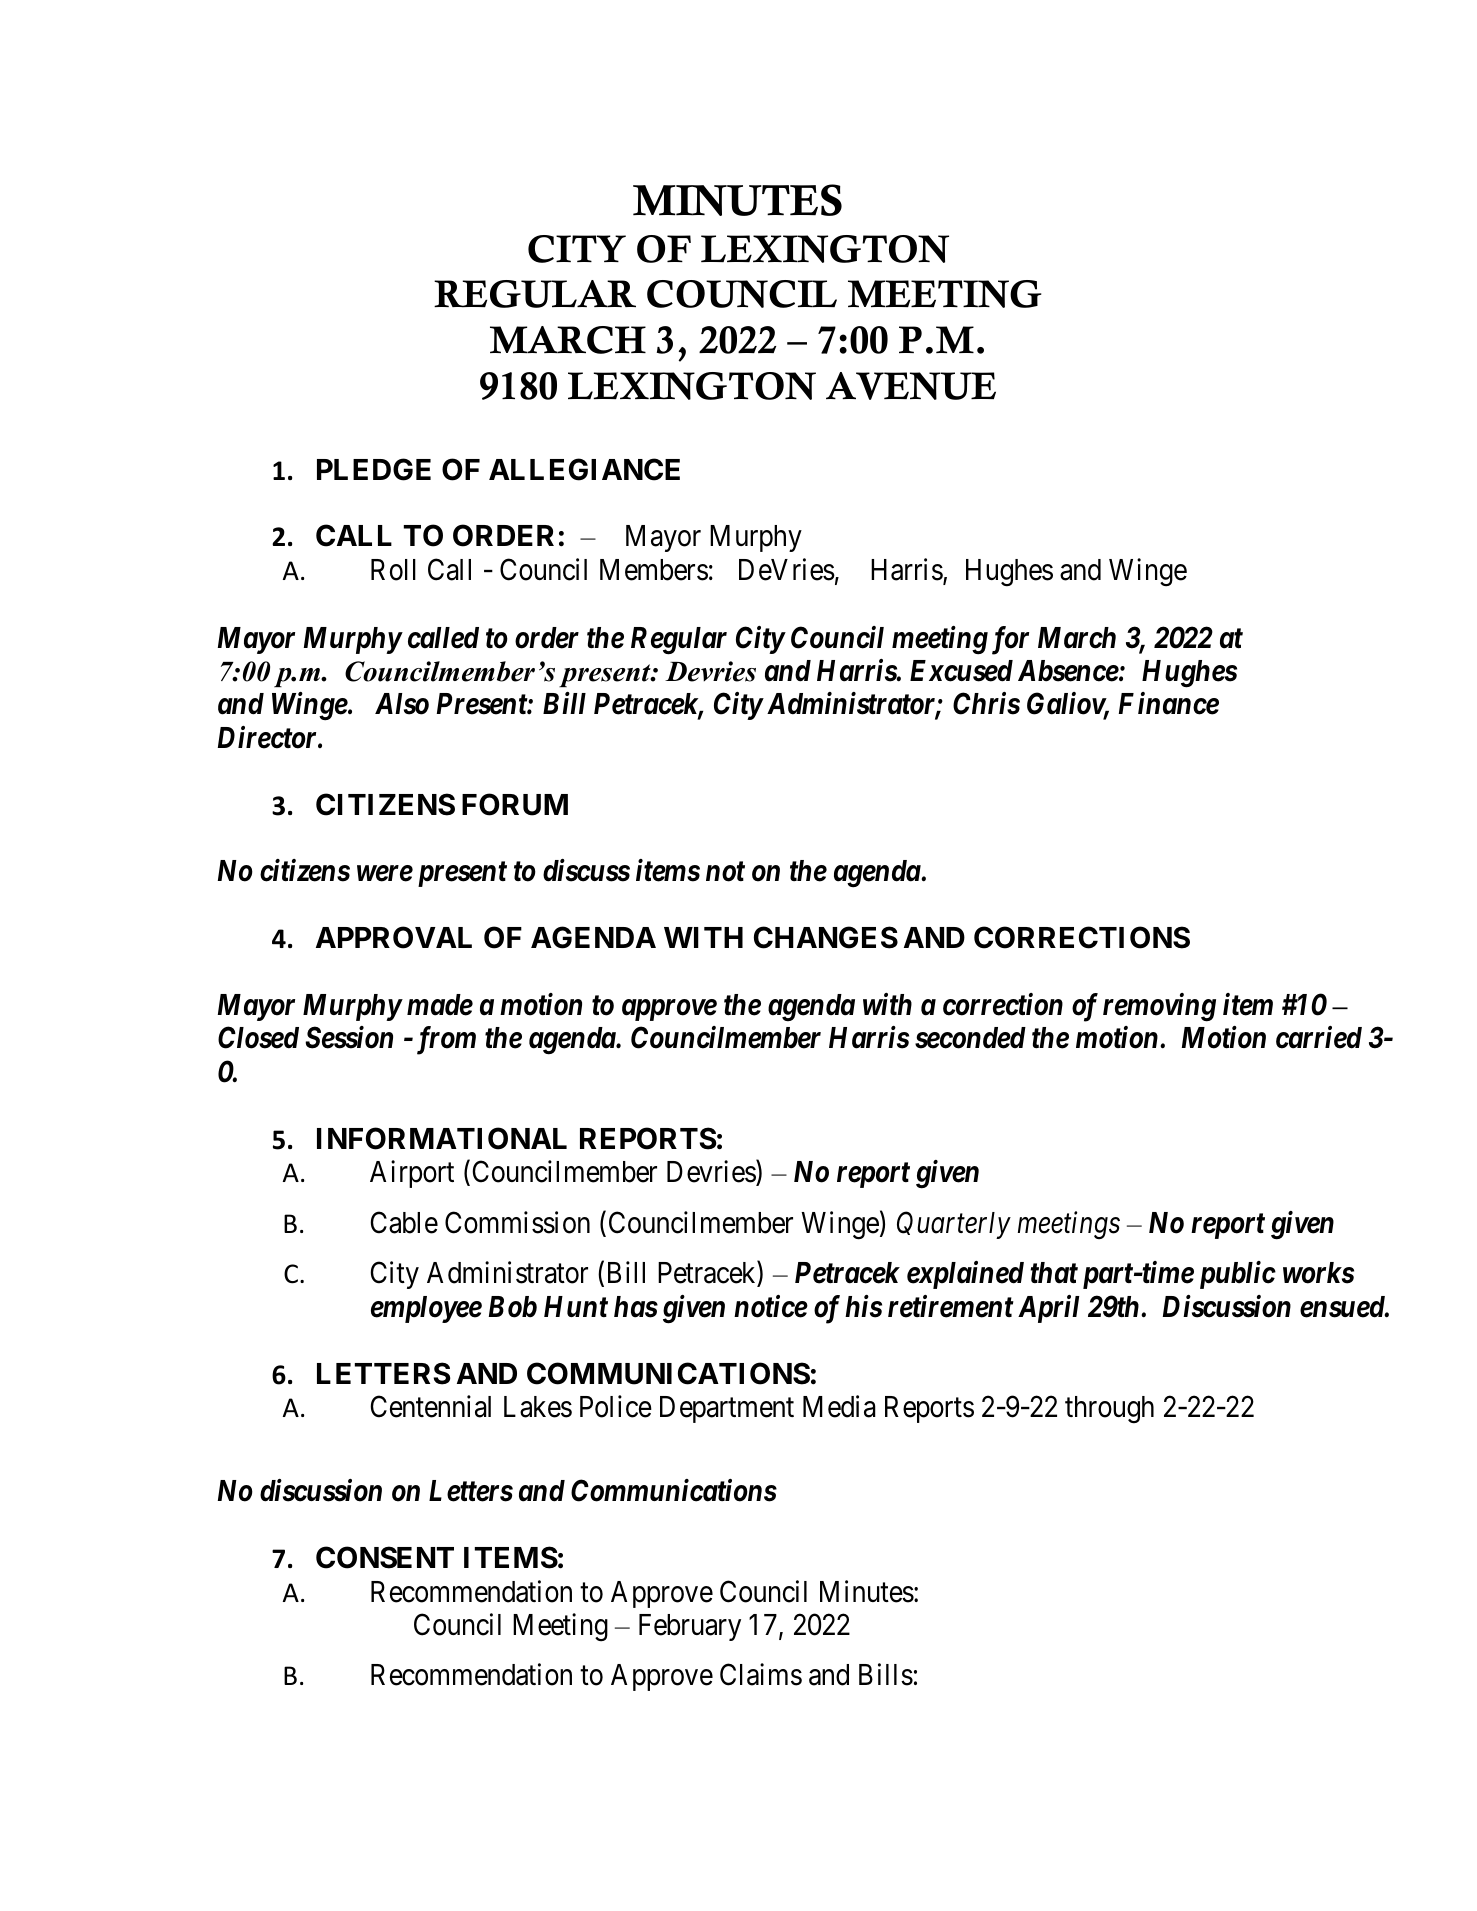 This image has height=1911, width=1477. Describe the element at coordinates (690, 1627) in the image. I see `February` at that location.
